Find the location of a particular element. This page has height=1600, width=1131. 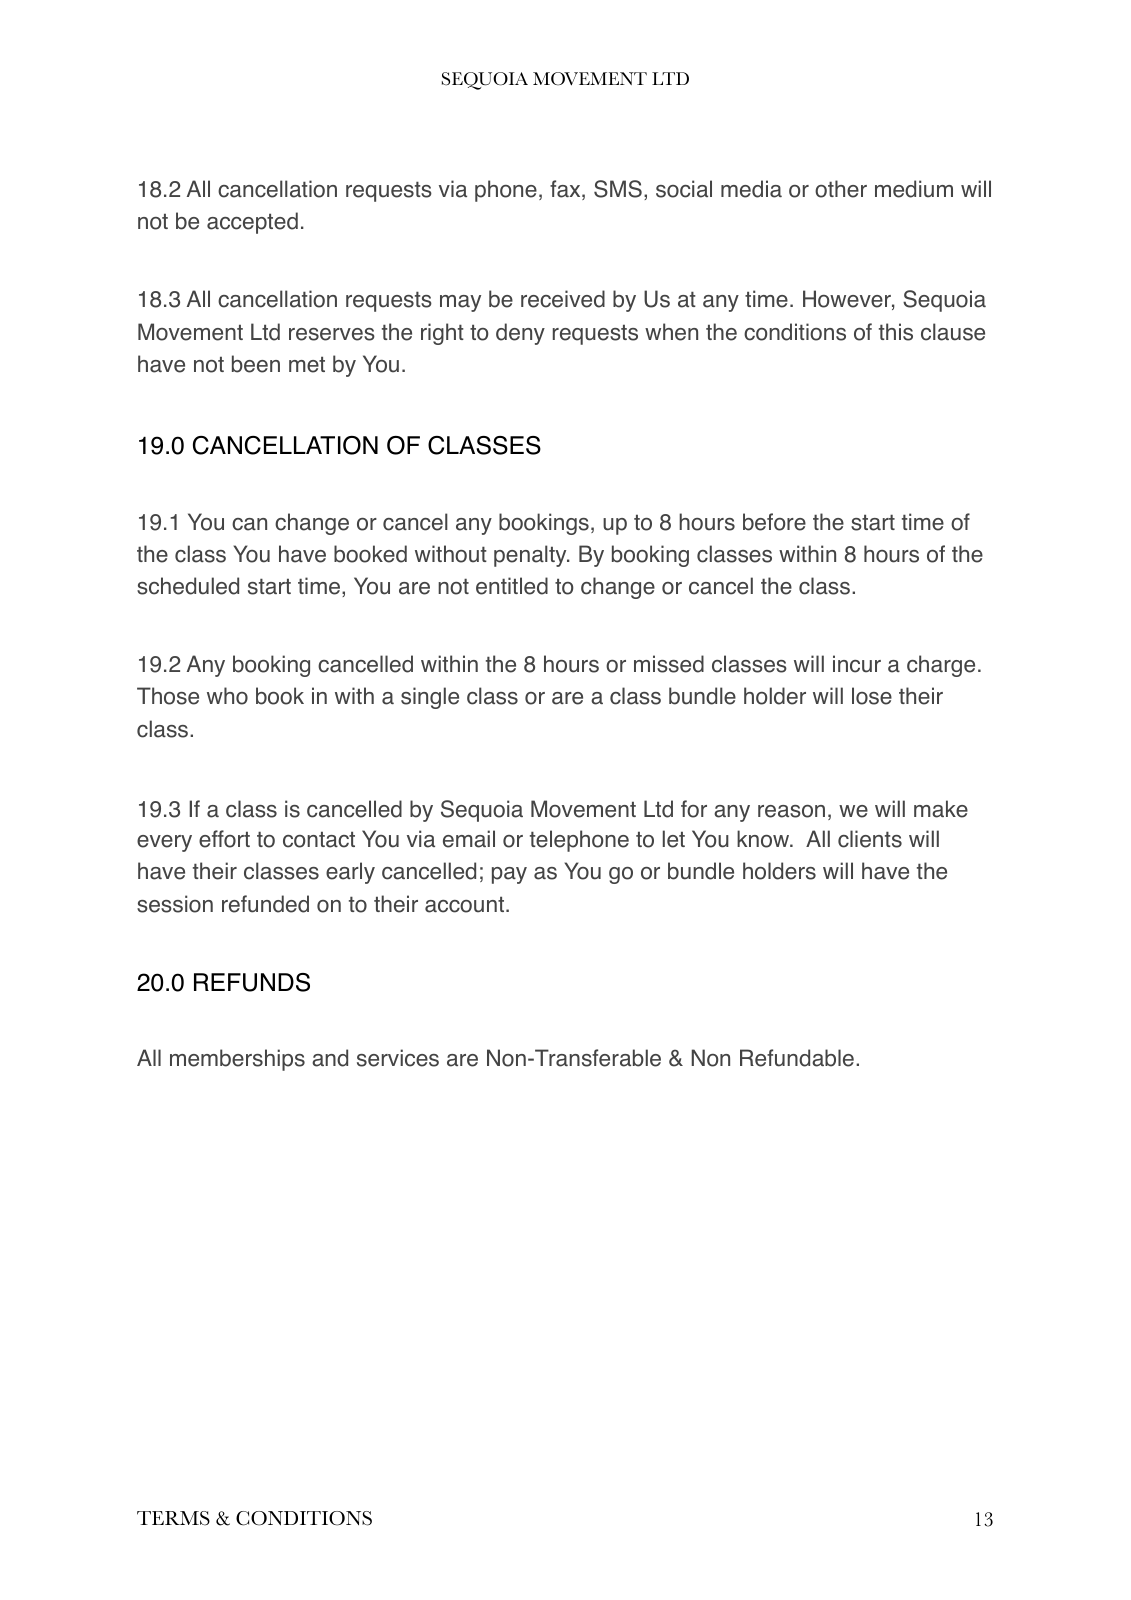

SMS is located at coordinates (618, 189).
